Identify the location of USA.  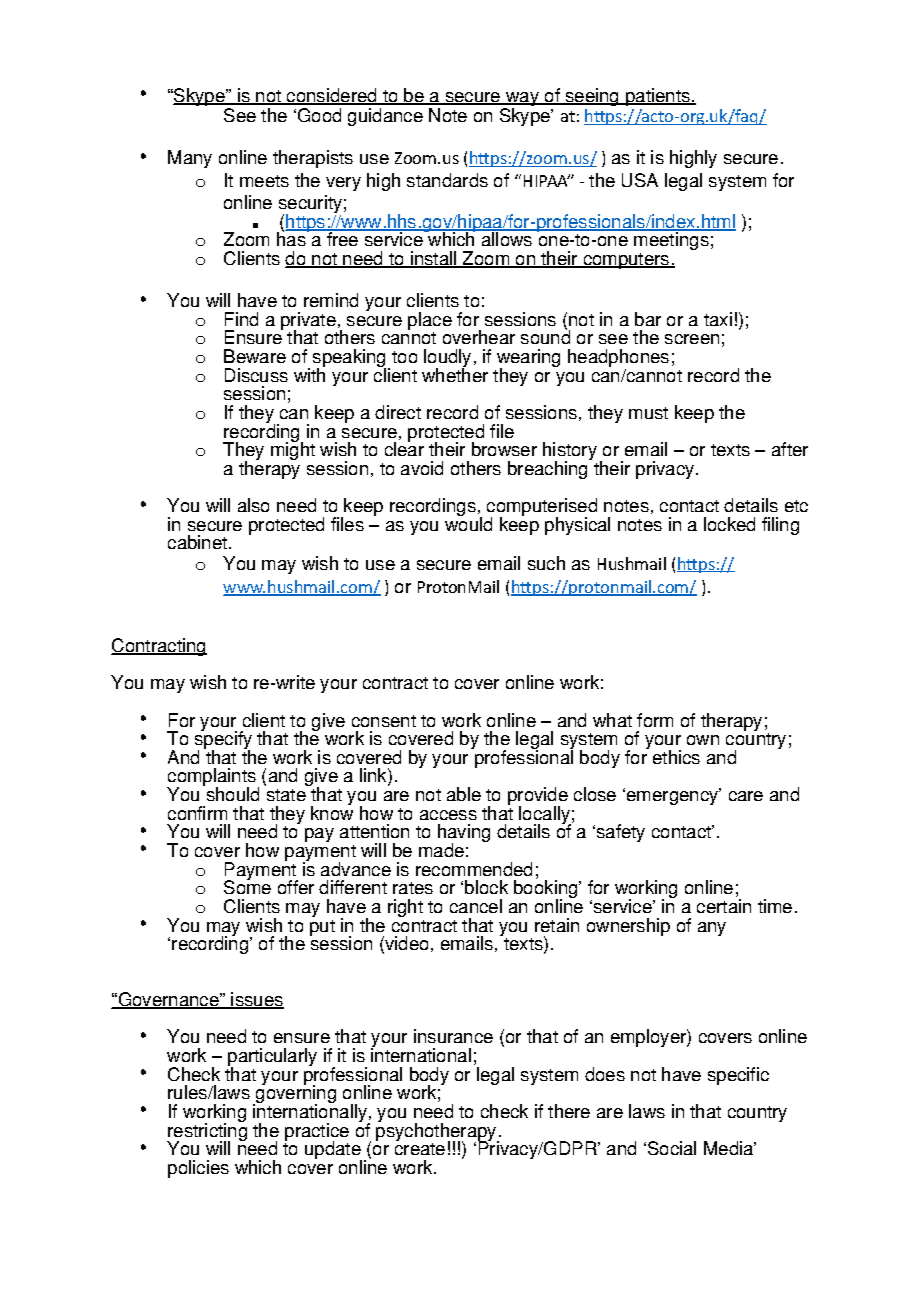
(640, 180).
